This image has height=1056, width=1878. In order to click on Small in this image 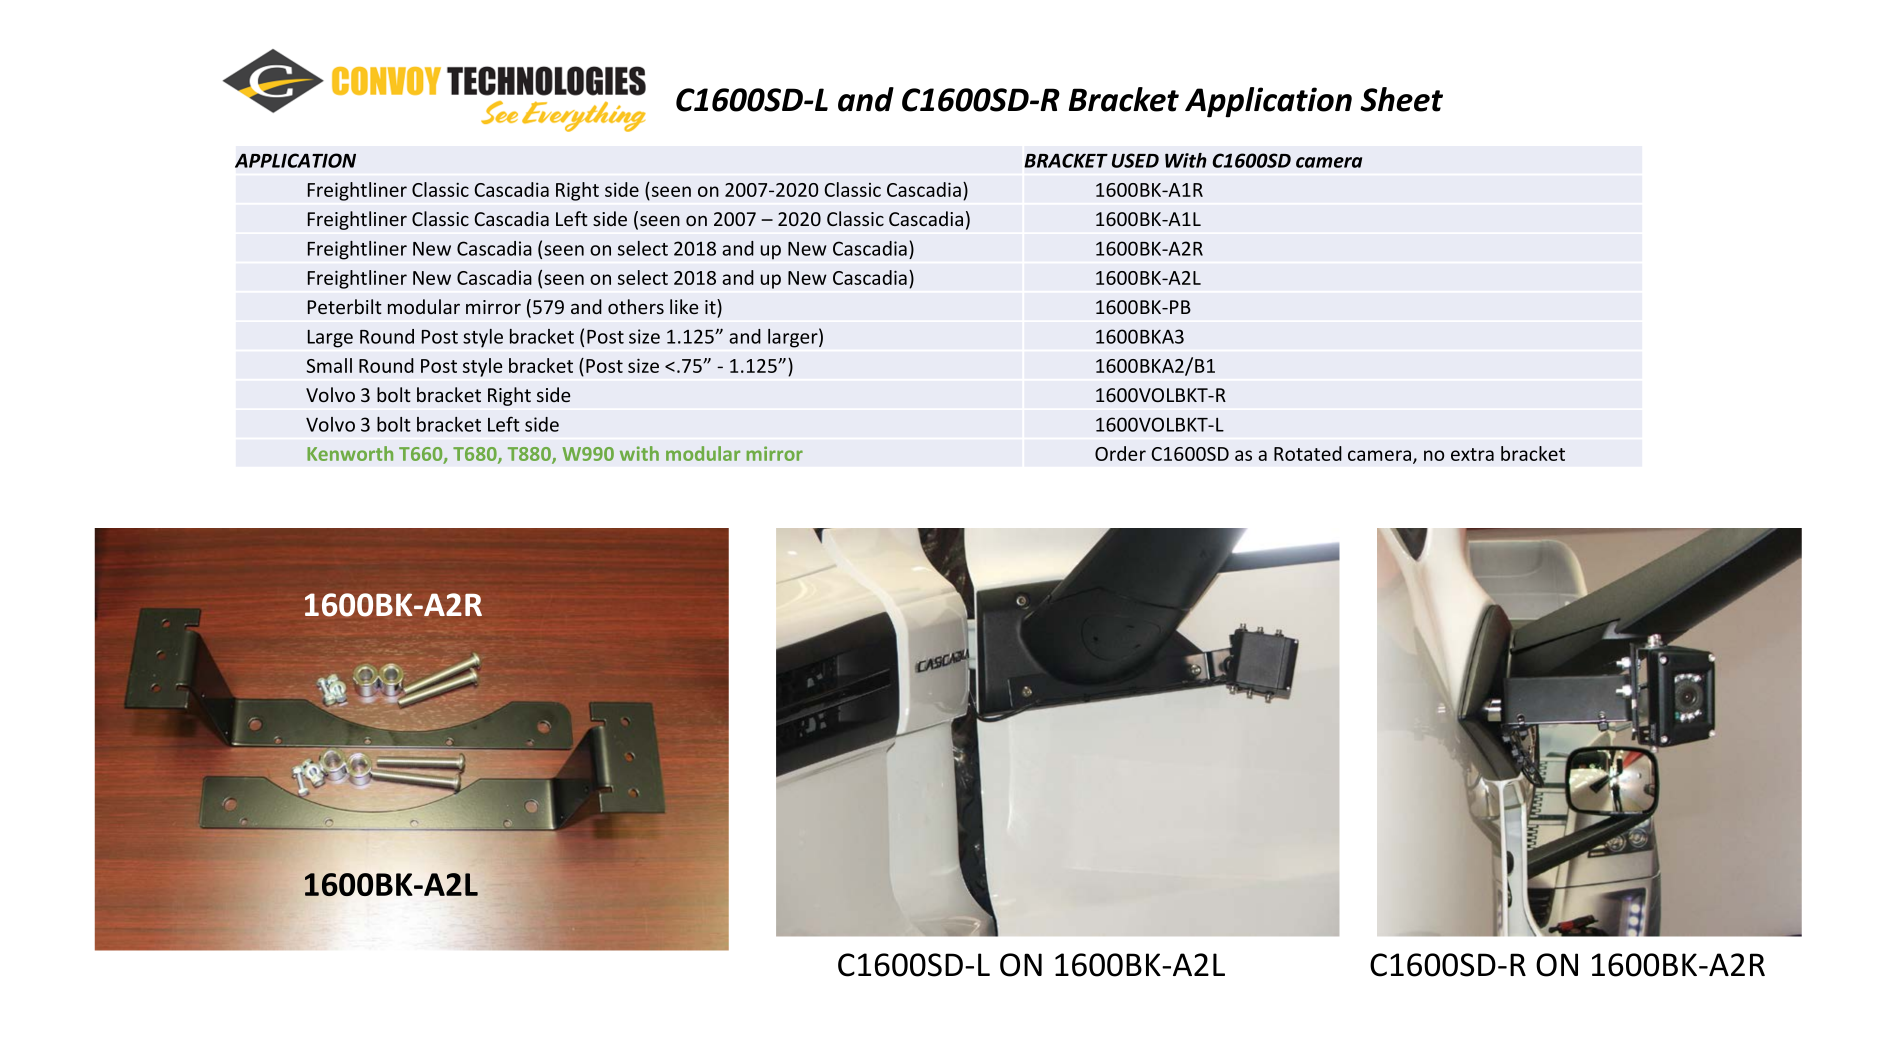, I will do `click(329, 365)`.
